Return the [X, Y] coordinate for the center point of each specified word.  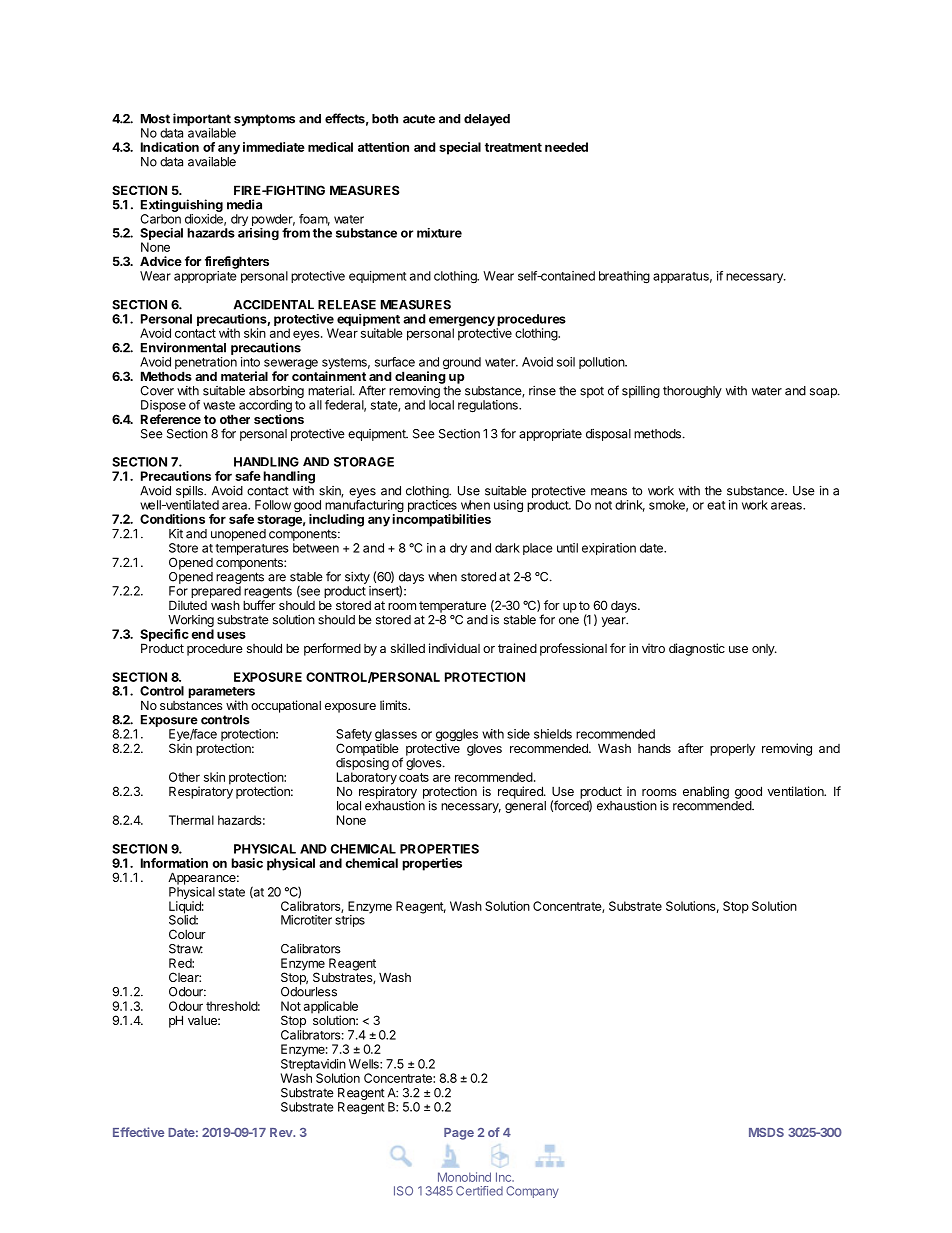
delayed [487, 120]
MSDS [766, 1132]
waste [219, 405]
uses [231, 635]
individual [454, 648]
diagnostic [697, 649]
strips [350, 921]
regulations [489, 406]
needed [566, 147]
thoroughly [692, 392]
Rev [282, 1132]
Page [459, 1134]
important [202, 119]
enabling [706, 792]
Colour [187, 934]
